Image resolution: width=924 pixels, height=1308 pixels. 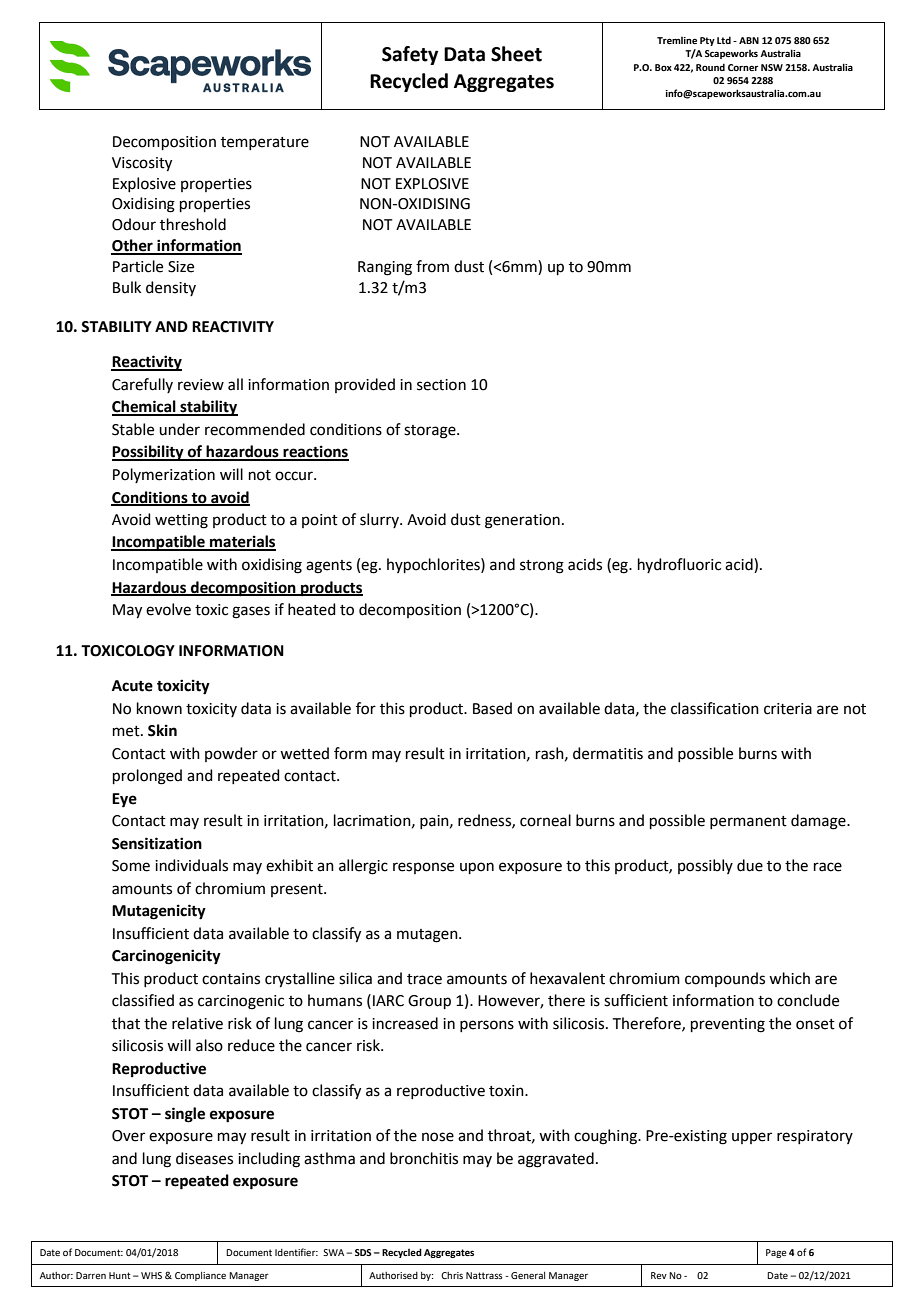 What do you see at coordinates (429, 1002) in the document?
I see `Group` at bounding box center [429, 1002].
